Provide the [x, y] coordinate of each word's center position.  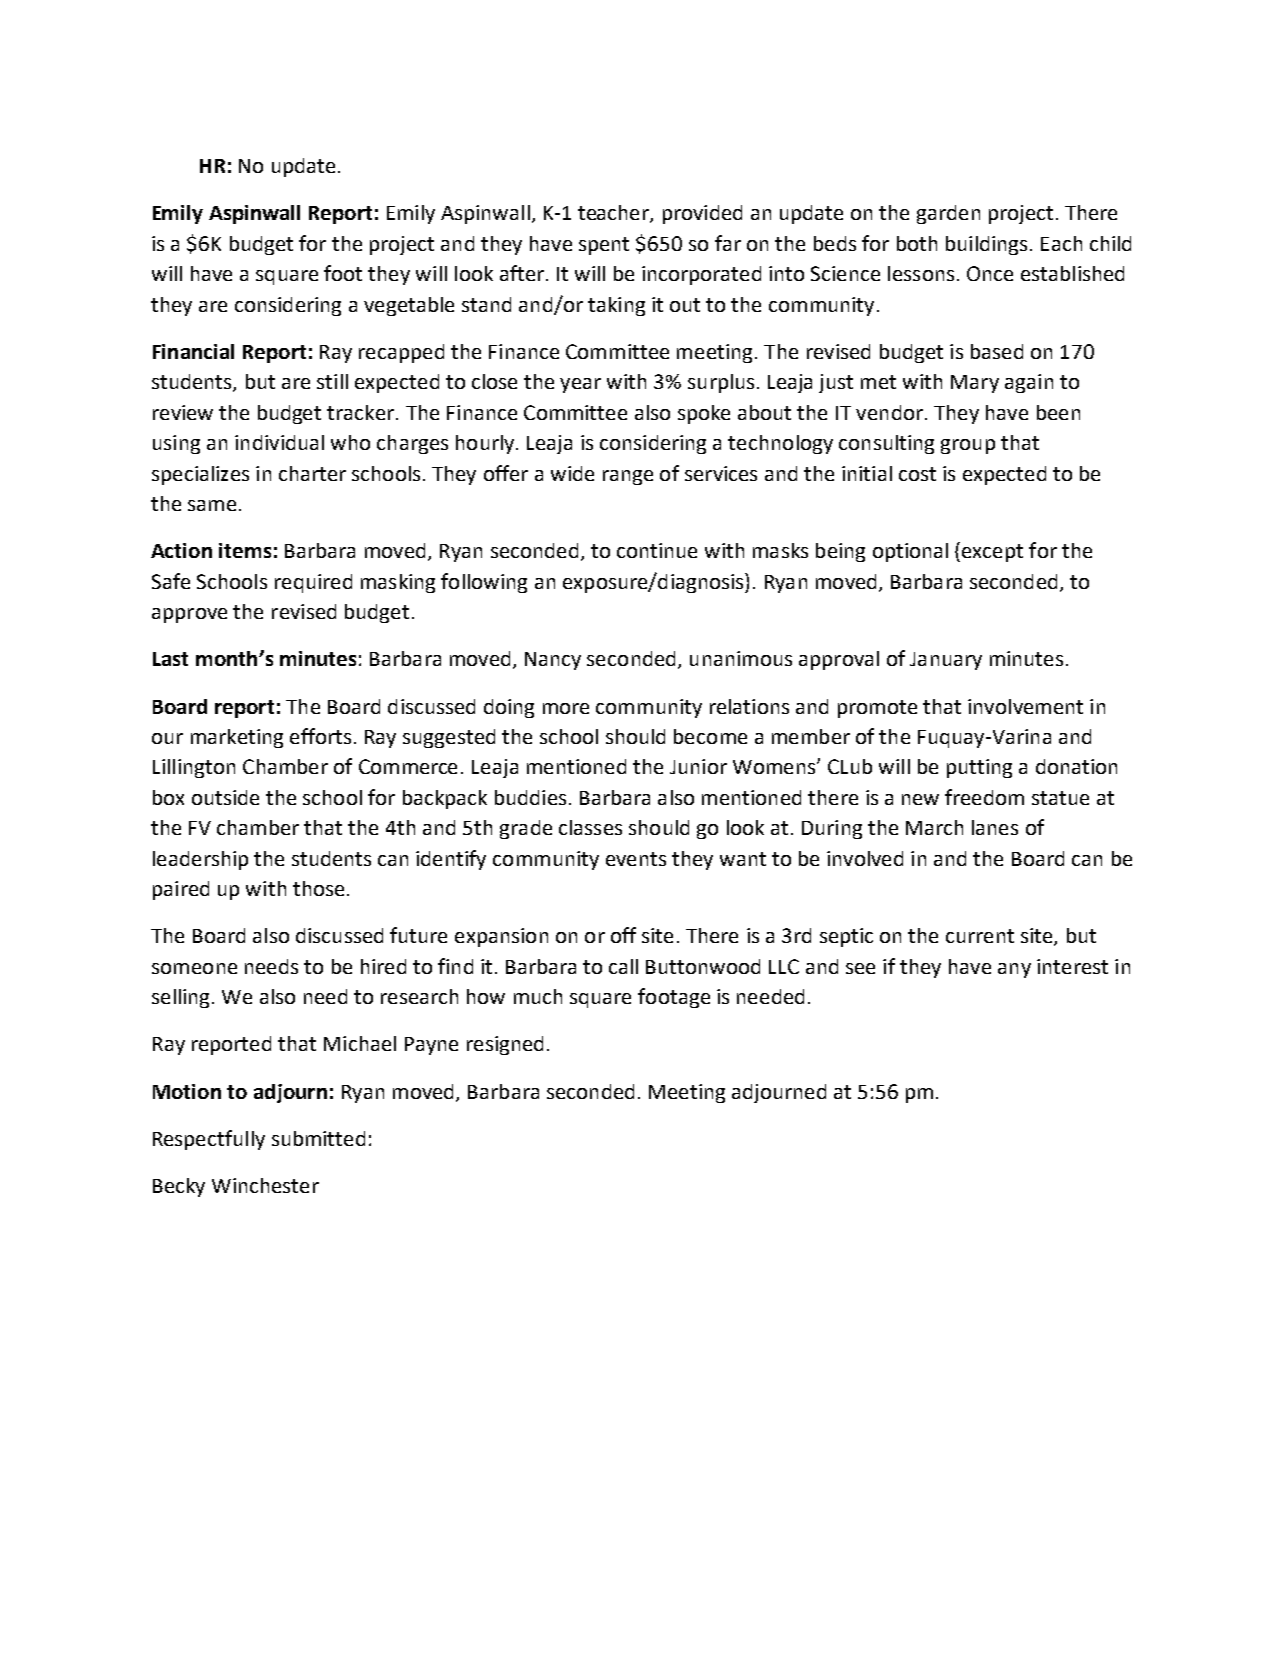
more [566, 708]
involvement [1025, 706]
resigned [505, 1045]
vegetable [409, 306]
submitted [318, 1138]
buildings [986, 245]
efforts [320, 736]
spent [604, 246]
